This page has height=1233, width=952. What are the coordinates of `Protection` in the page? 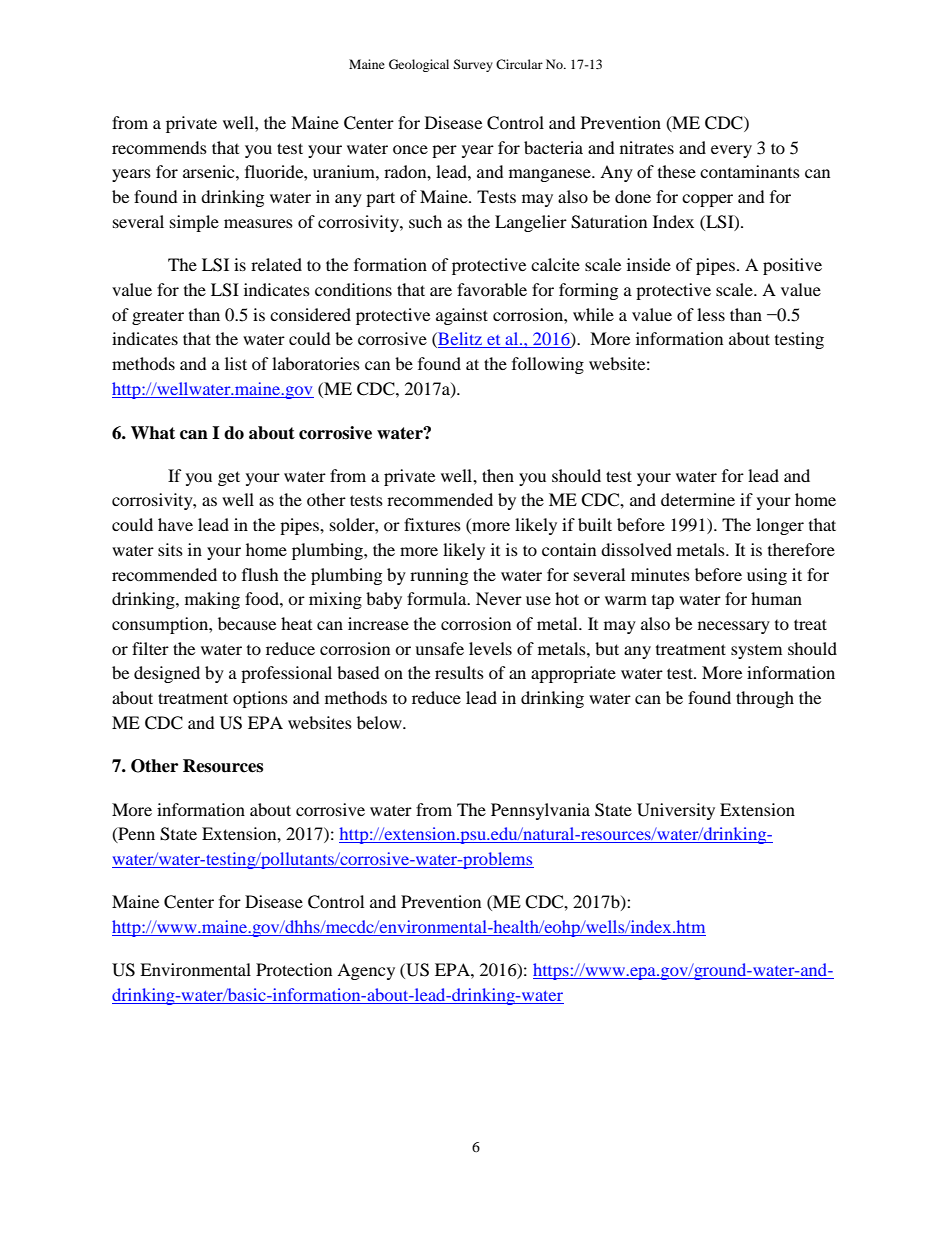 It's located at (294, 969).
